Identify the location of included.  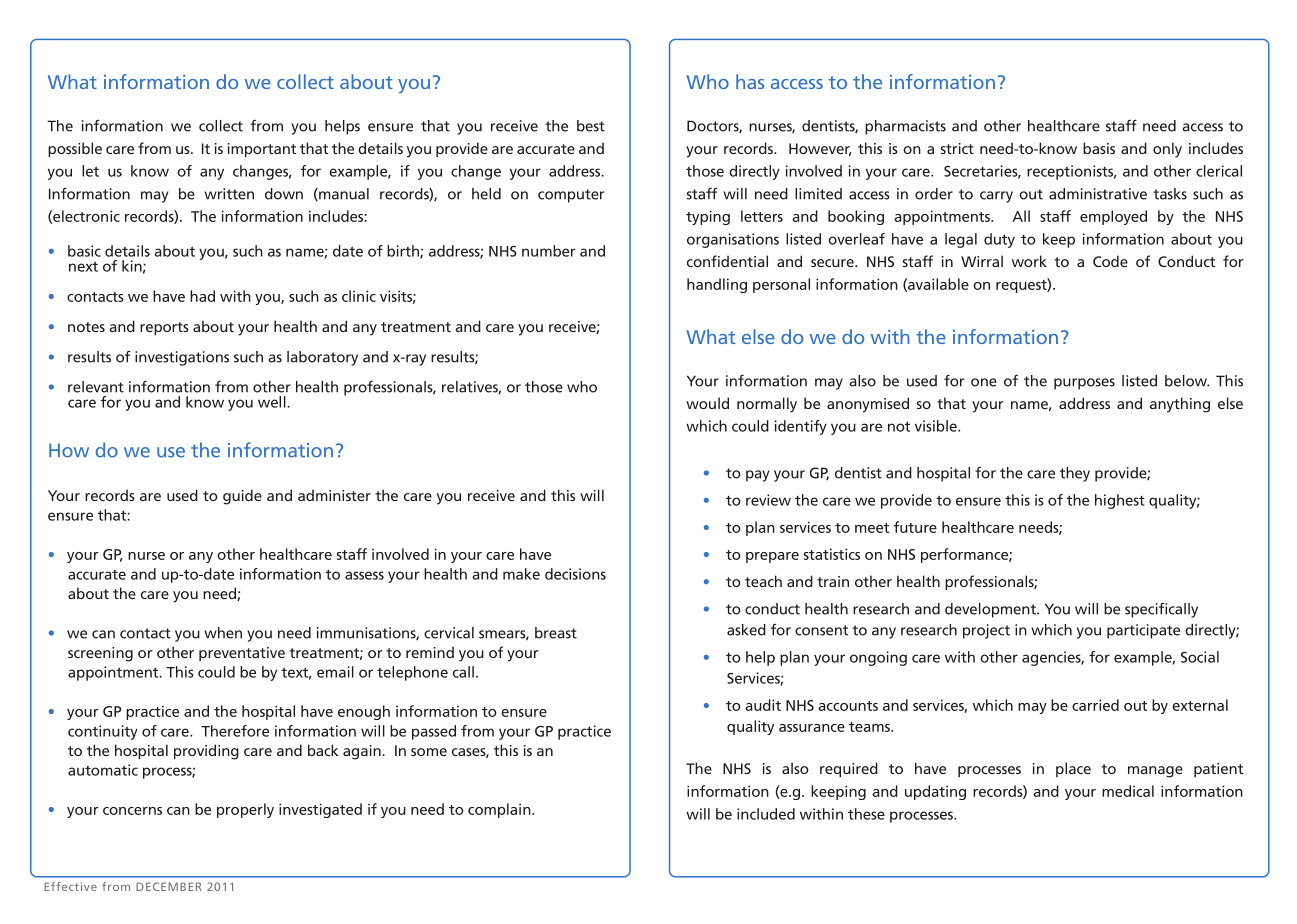
(766, 814).
